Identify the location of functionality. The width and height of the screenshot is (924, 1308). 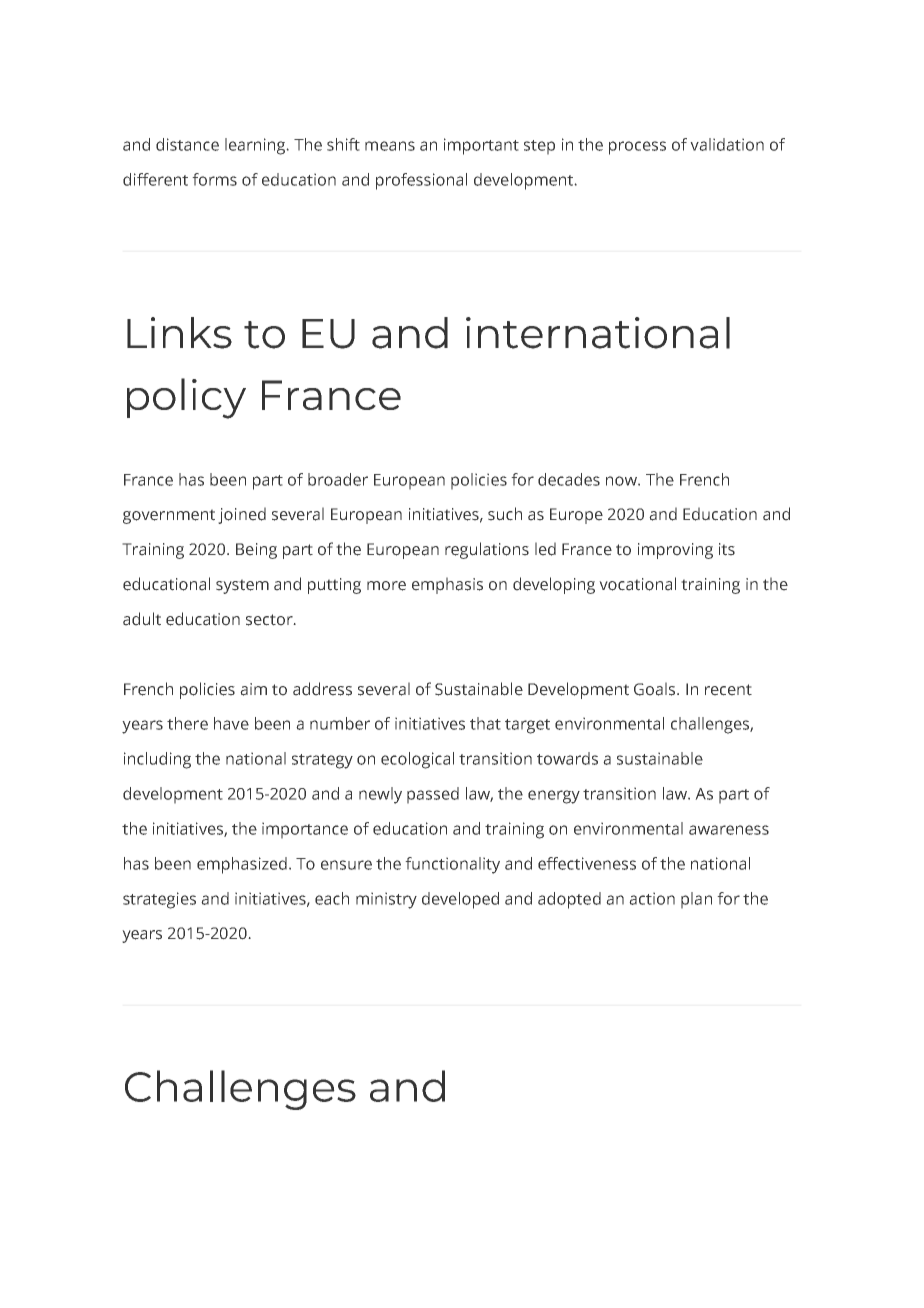
(452, 865).
